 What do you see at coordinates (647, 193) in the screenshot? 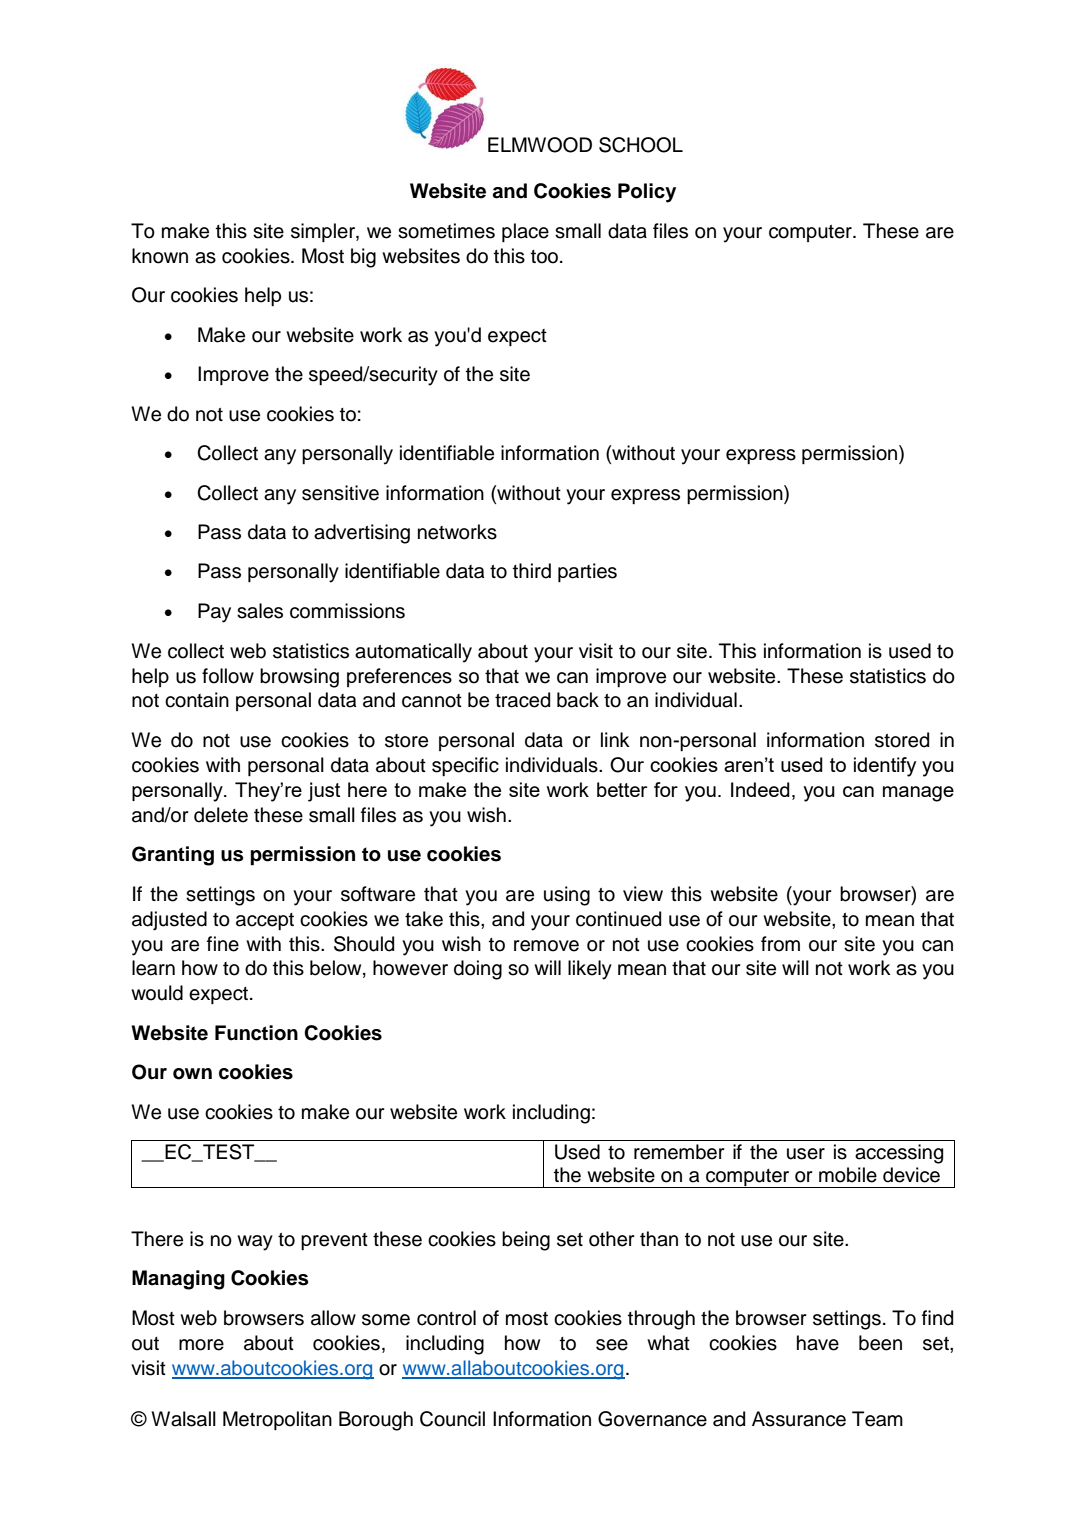
I see `Policy` at bounding box center [647, 193].
